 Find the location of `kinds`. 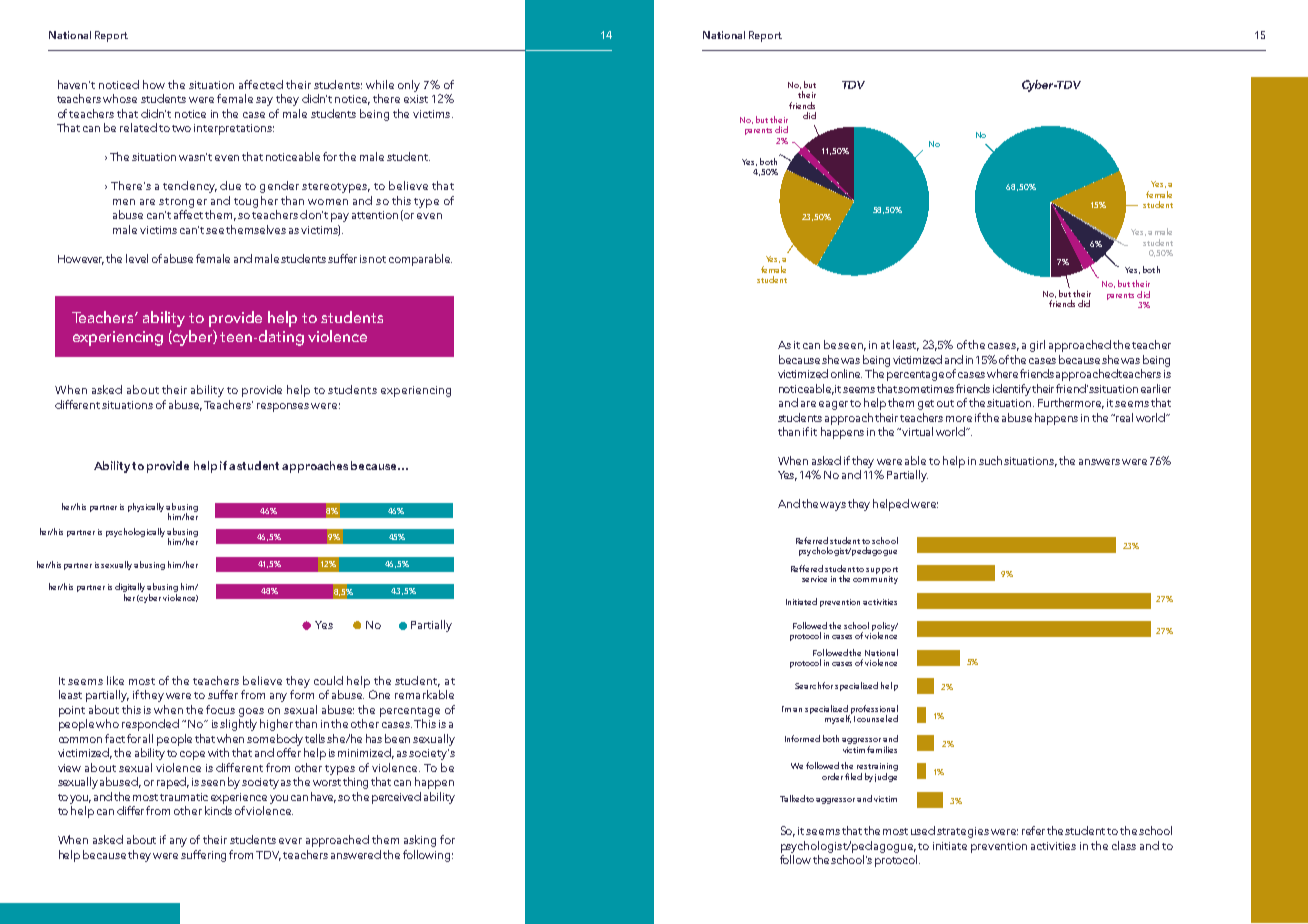

kinds is located at coordinates (218, 810).
